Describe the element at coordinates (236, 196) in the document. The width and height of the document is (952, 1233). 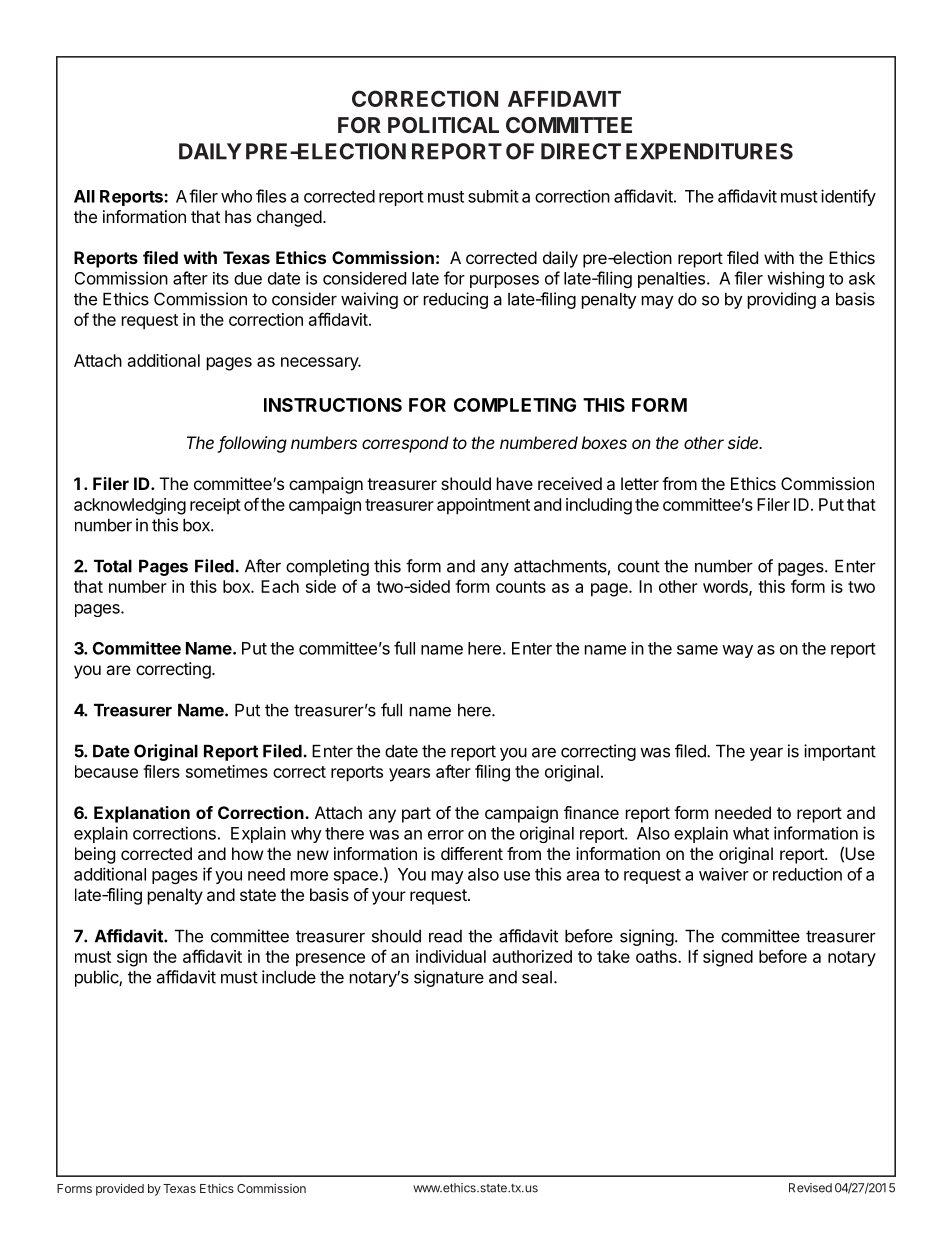
I see `who` at that location.
